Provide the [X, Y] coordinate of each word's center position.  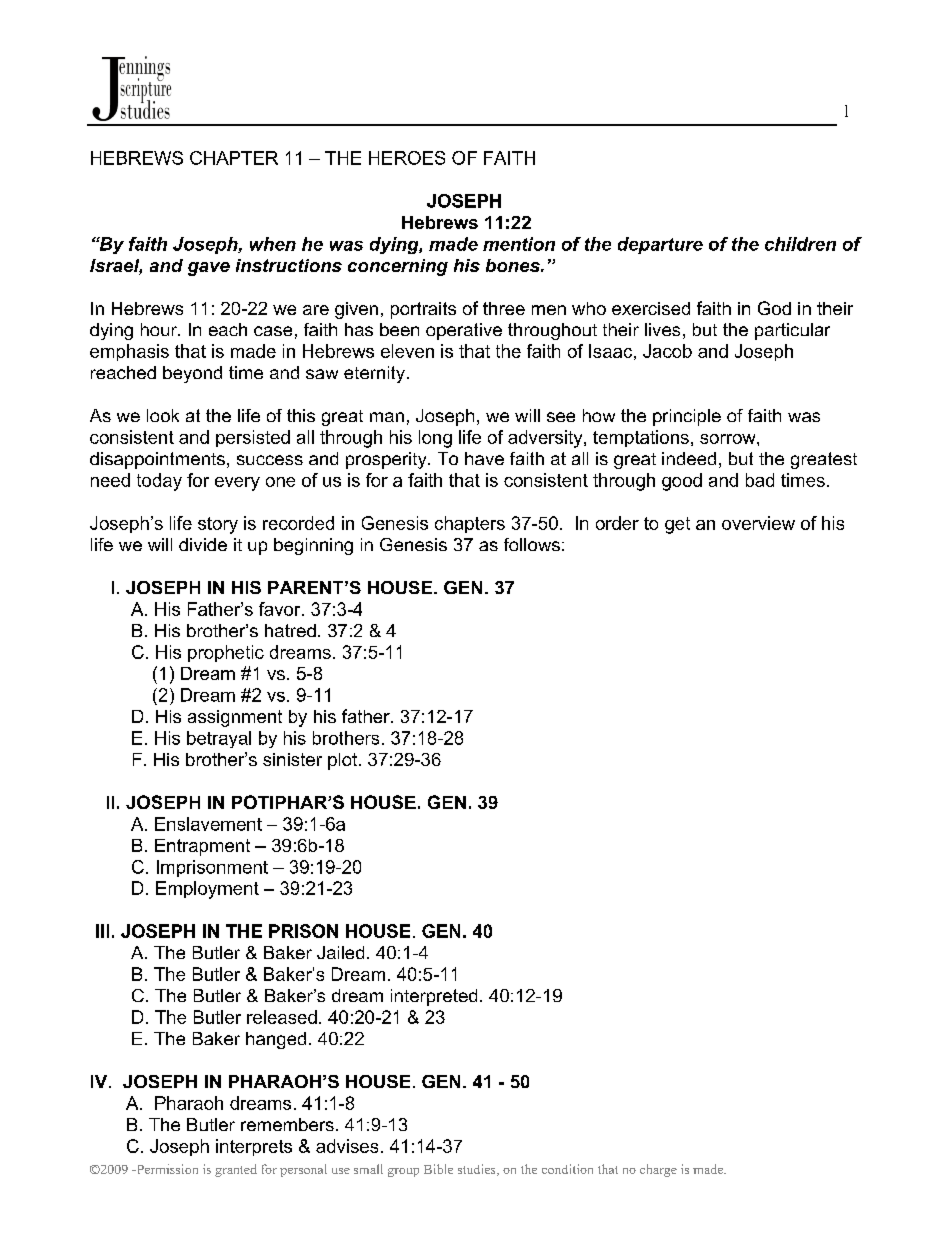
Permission [166, 1169]
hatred [290, 630]
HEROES [407, 158]
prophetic [226, 653]
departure [660, 245]
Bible [438, 1169]
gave [209, 269]
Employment [207, 890]
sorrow [729, 439]
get [677, 525]
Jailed [340, 952]
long [435, 439]
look [163, 415]
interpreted [434, 997]
